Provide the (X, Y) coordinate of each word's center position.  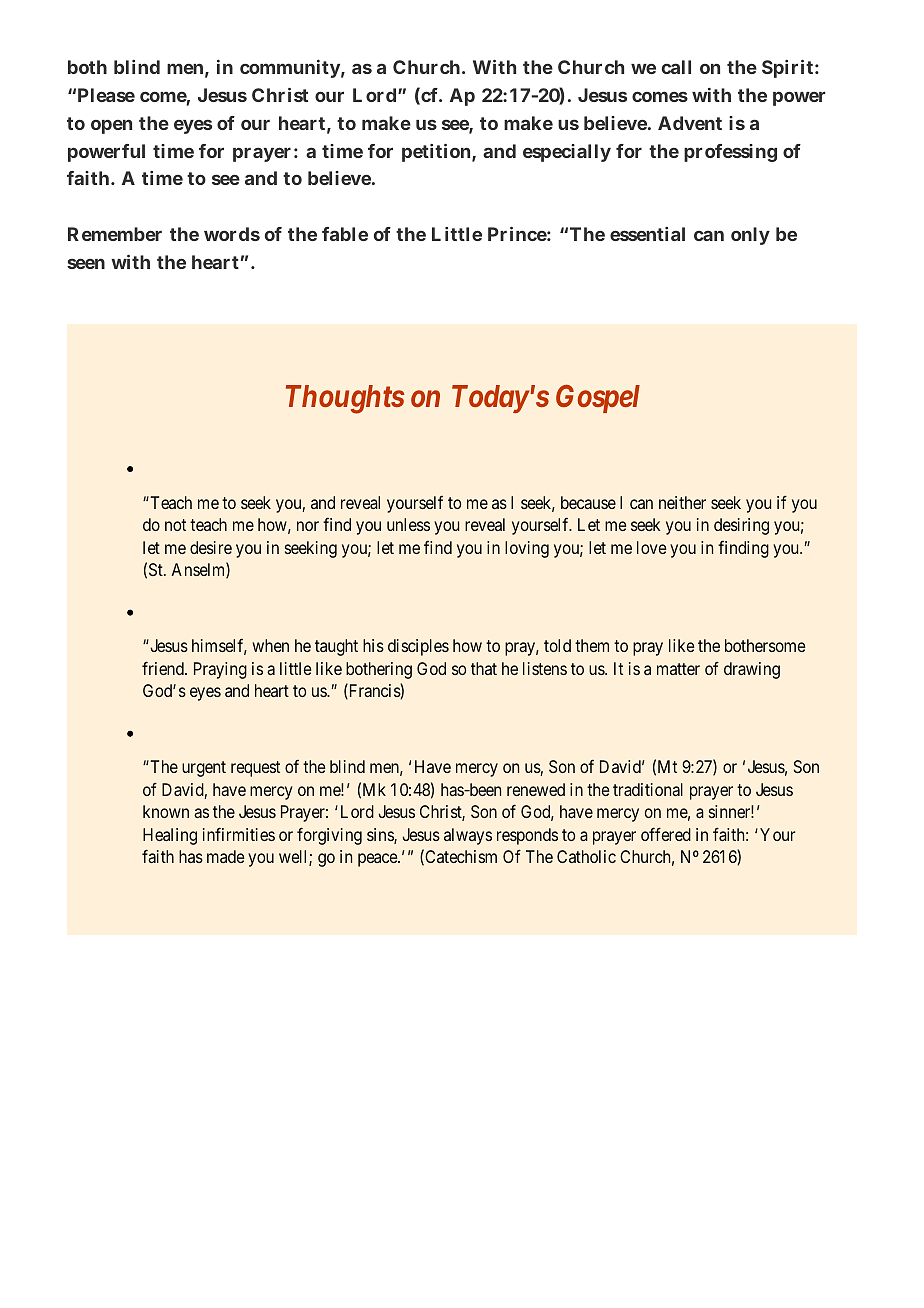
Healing (170, 836)
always (468, 836)
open (111, 126)
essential (647, 234)
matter (678, 669)
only (750, 236)
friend (164, 668)
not (175, 525)
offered (666, 834)
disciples (418, 647)
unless (408, 524)
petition (436, 153)
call (676, 67)
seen (86, 263)
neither (682, 502)
